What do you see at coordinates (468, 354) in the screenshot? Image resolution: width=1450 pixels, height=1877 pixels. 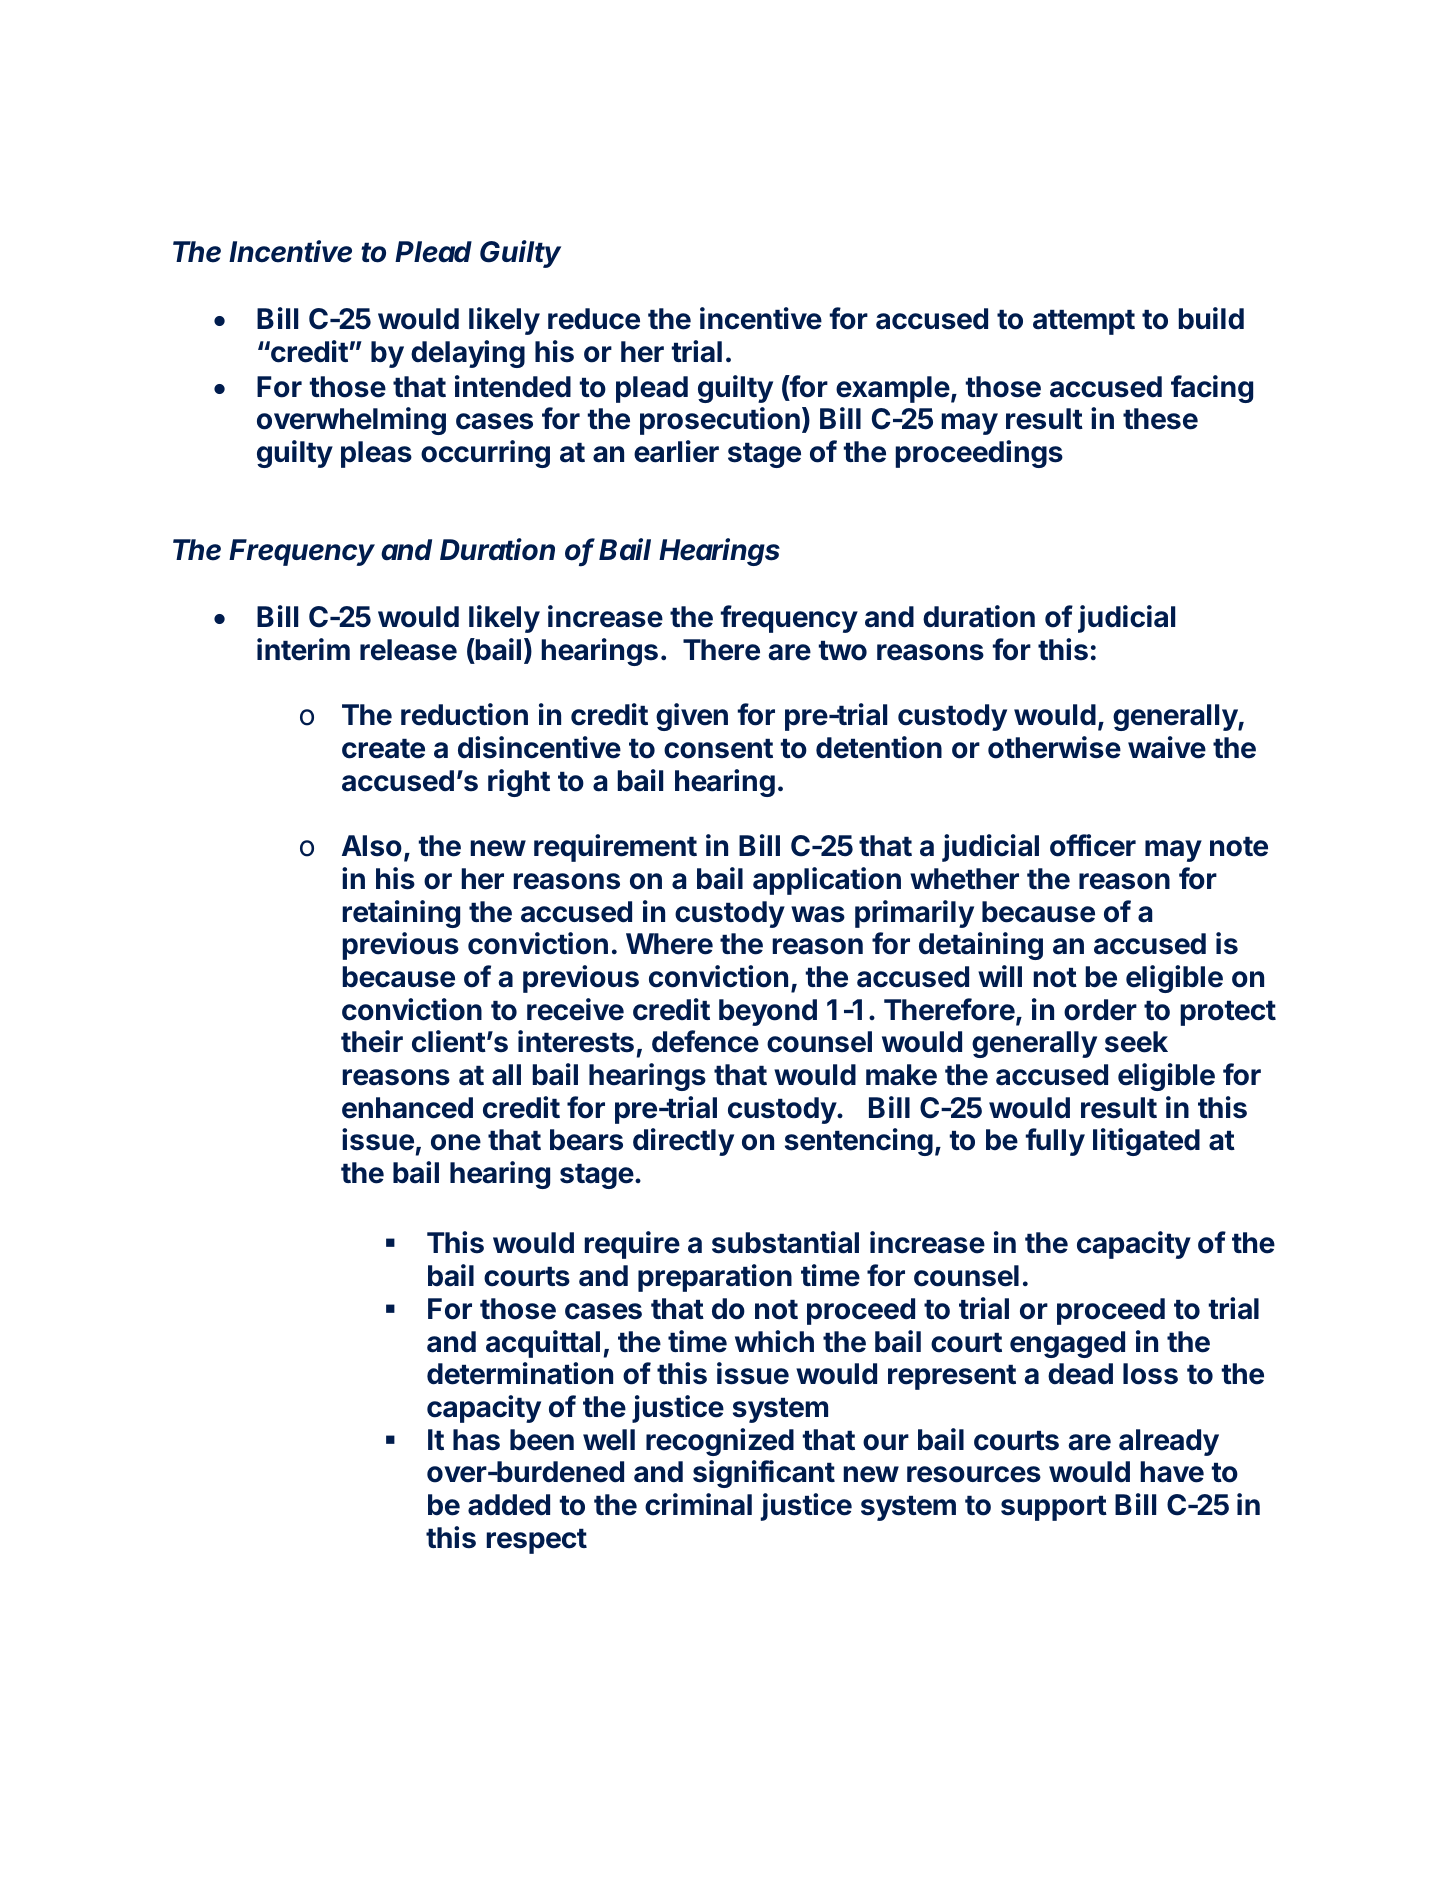 I see `delaying` at bounding box center [468, 354].
